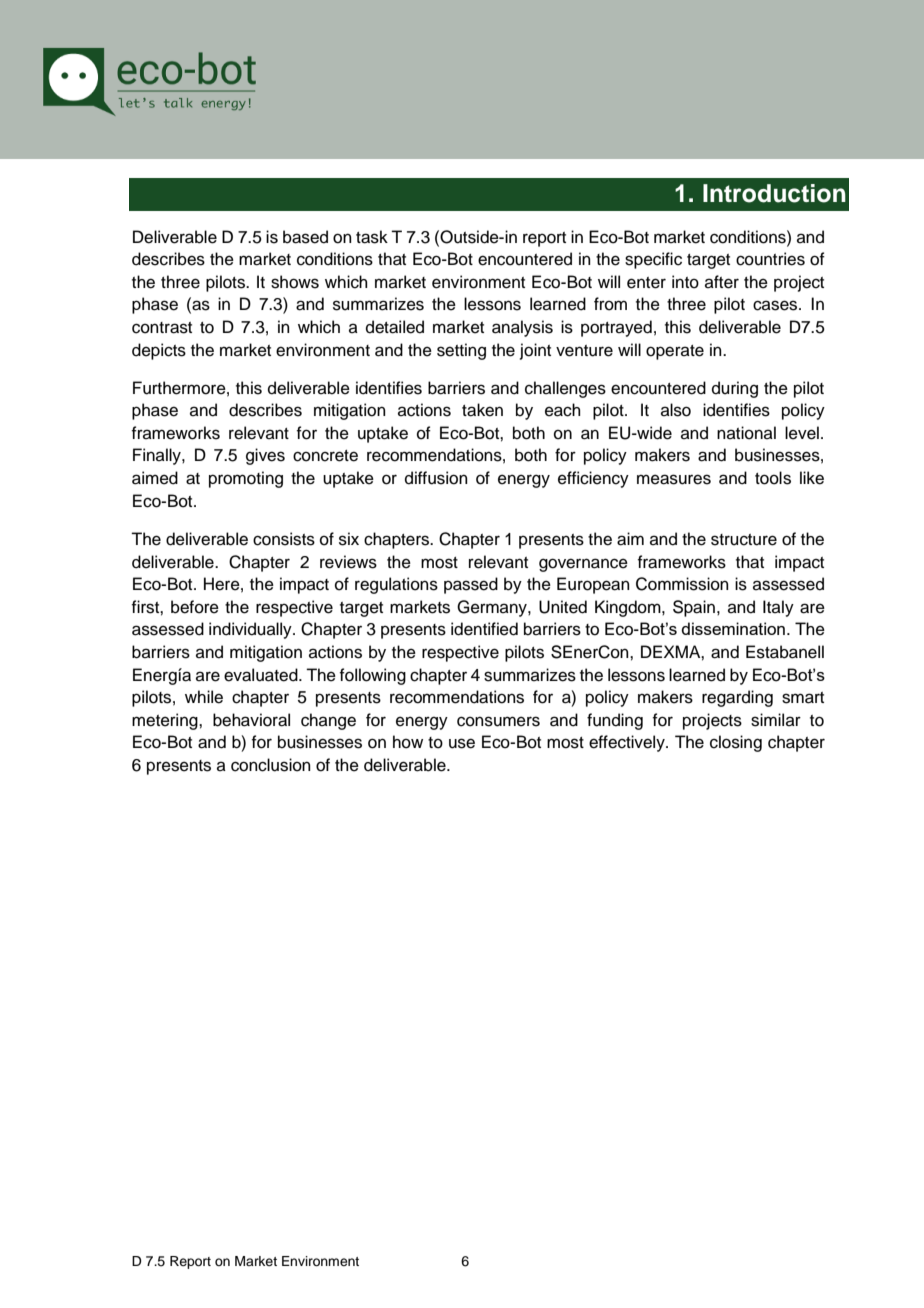  I want to click on closing, so click(736, 743).
